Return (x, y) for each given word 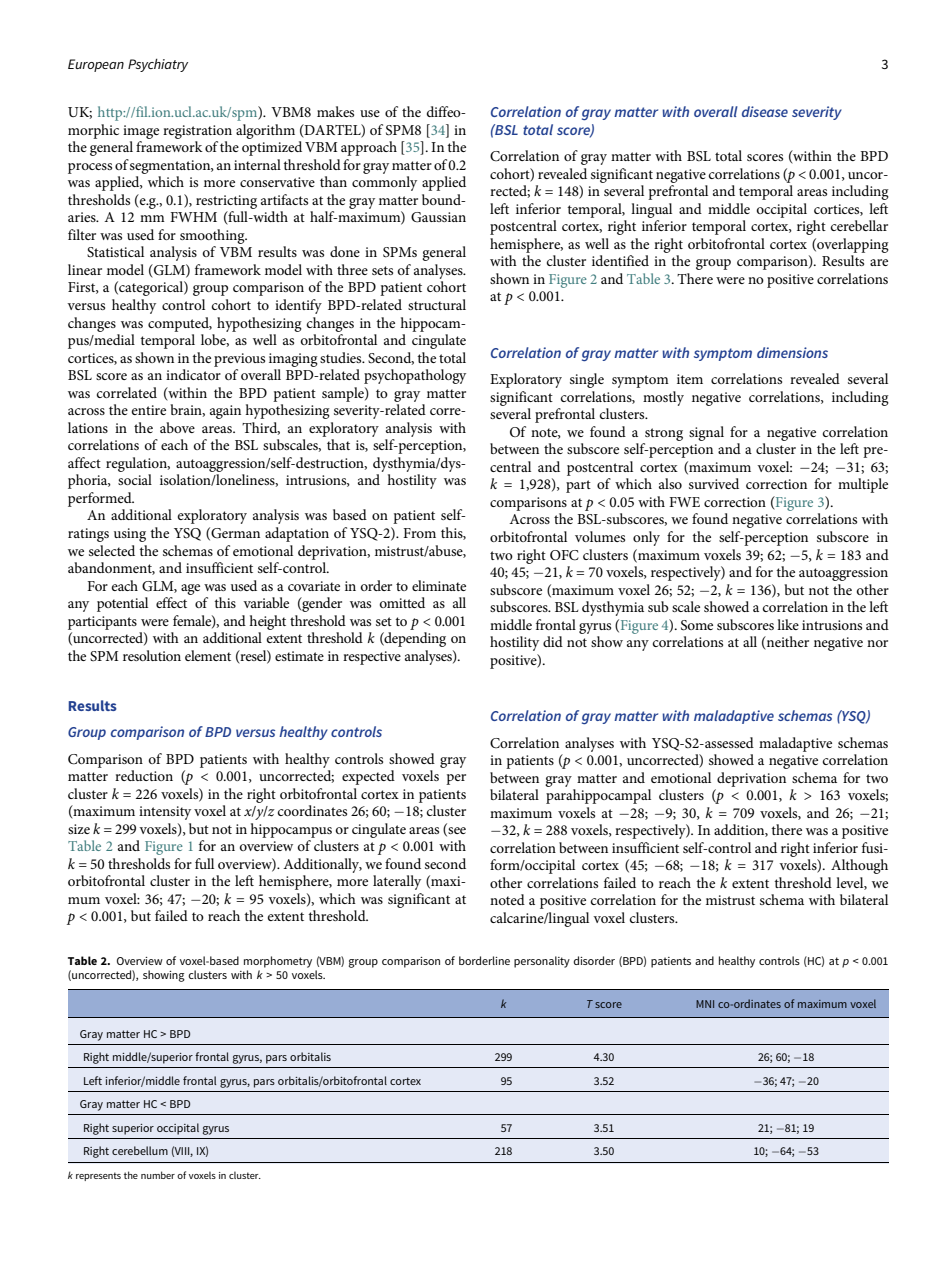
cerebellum (140, 1150)
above (177, 427)
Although (859, 866)
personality (542, 962)
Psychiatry (158, 65)
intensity (165, 813)
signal (706, 433)
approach (369, 148)
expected (368, 777)
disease (765, 111)
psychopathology (415, 376)
